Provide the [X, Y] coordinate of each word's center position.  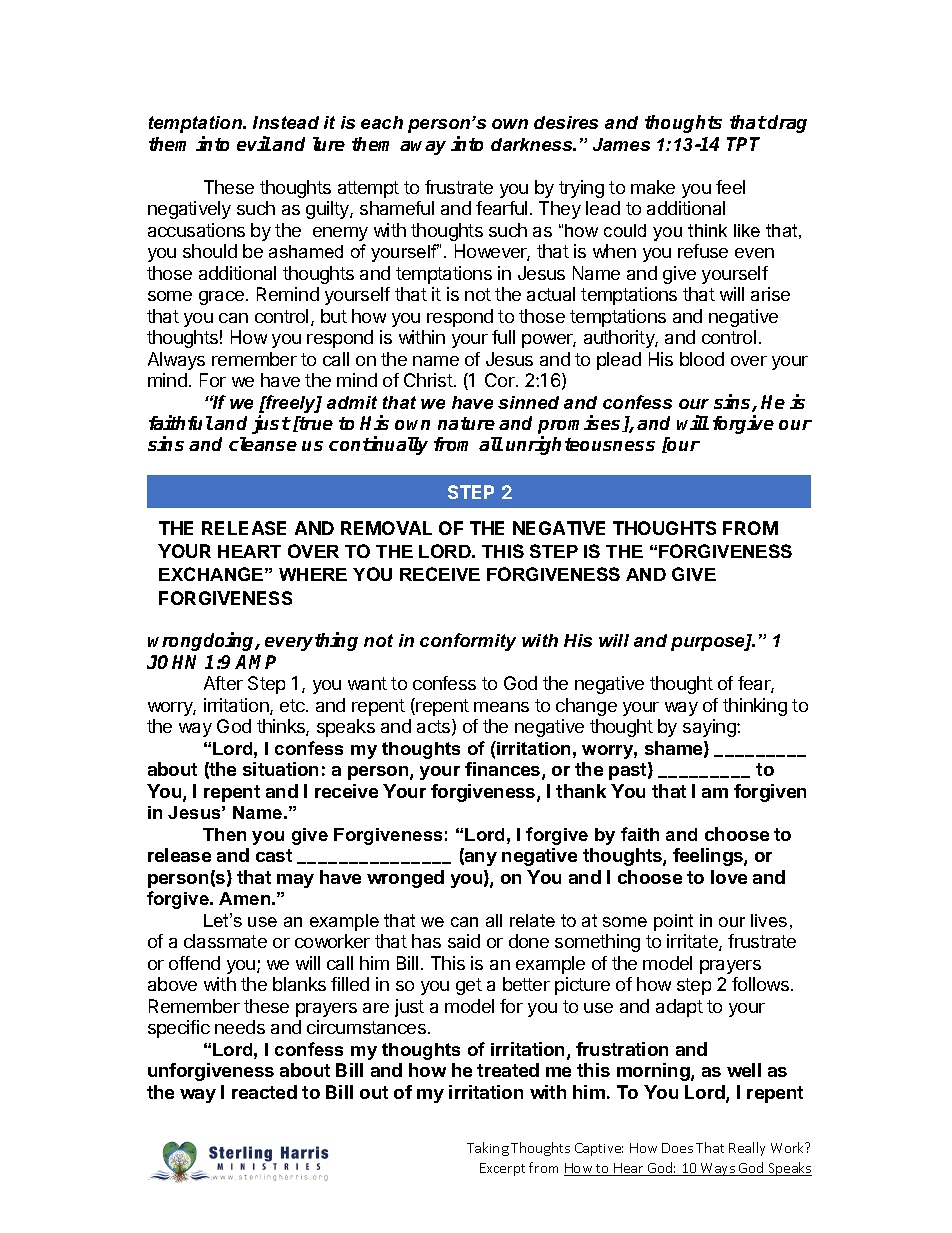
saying [710, 728]
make [653, 187]
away [423, 148]
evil [254, 143]
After [223, 683]
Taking [488, 1149]
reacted [264, 1092]
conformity [468, 642]
